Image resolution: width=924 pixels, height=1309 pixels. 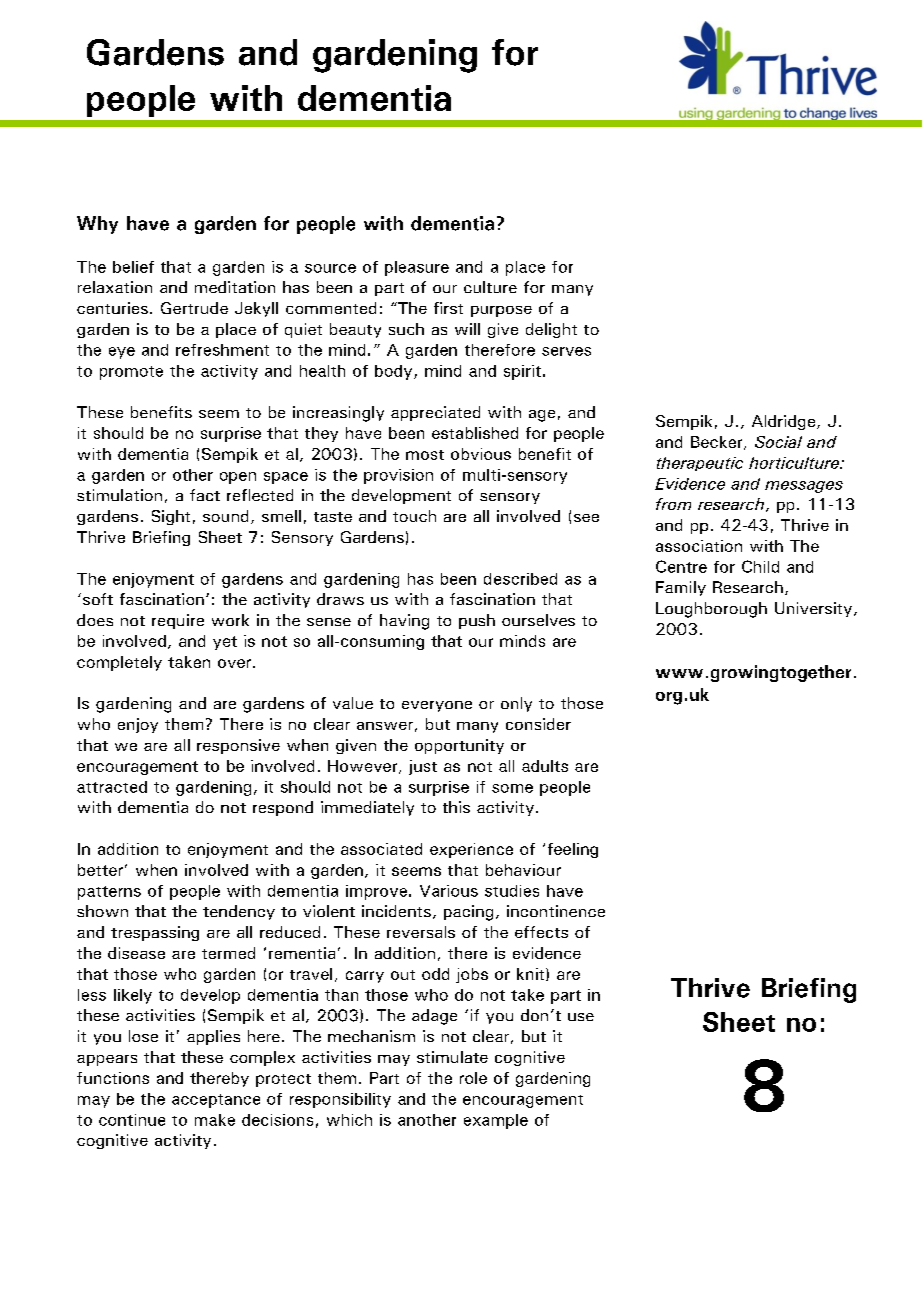 I want to click on feeling, so click(x=573, y=850).
